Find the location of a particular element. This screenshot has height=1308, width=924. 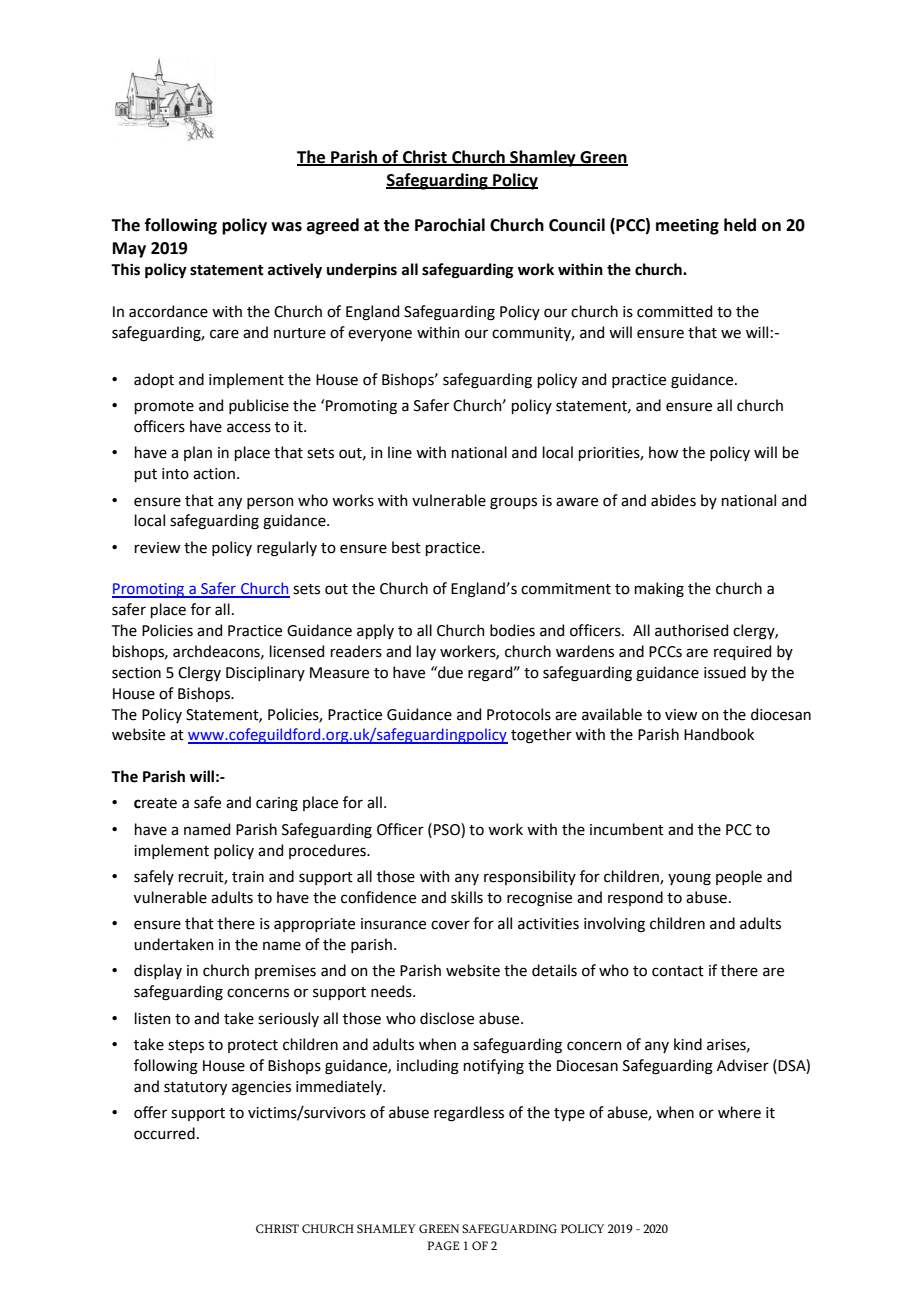

Protocols is located at coordinates (519, 714).
